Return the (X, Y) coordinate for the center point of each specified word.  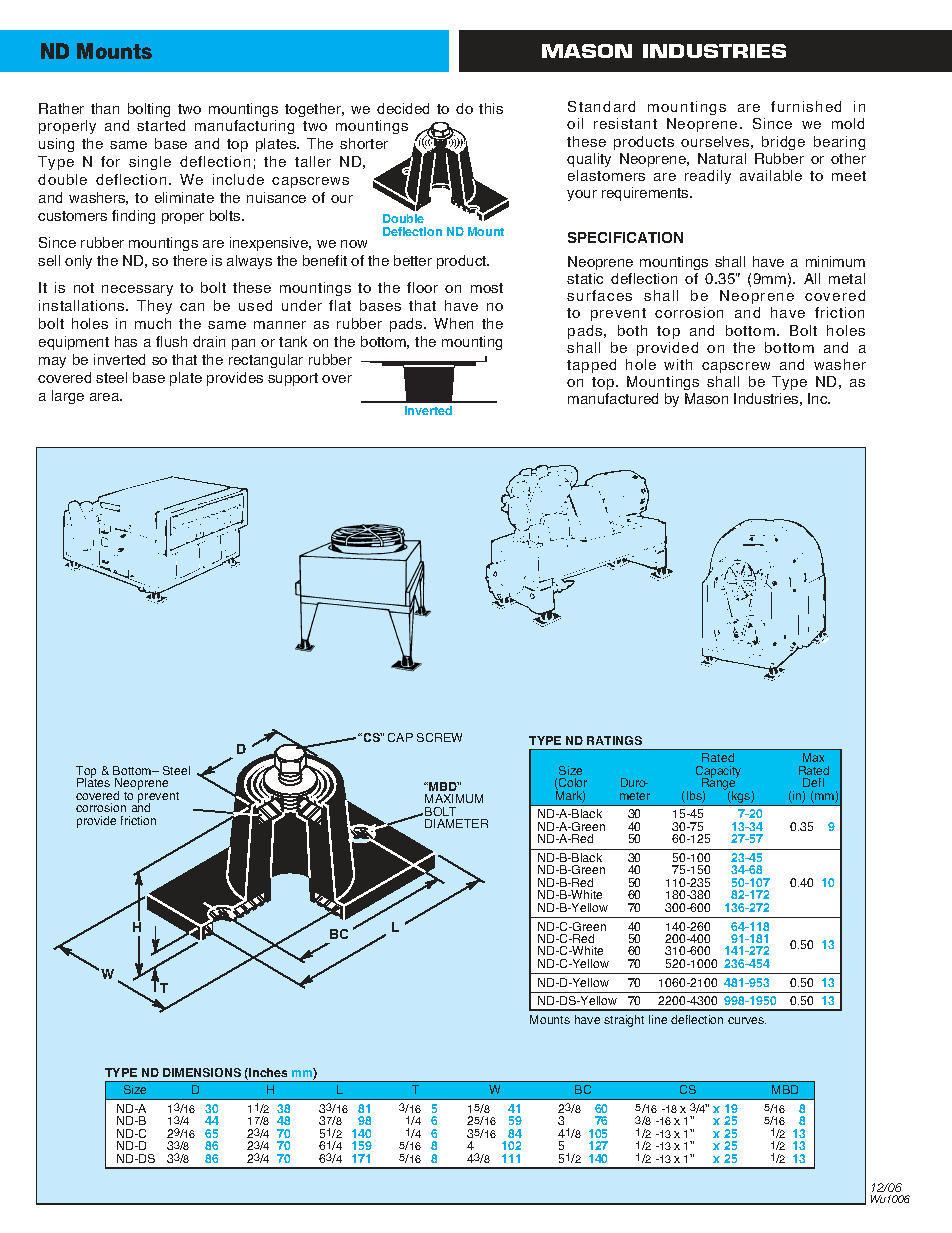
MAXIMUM (454, 798)
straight (624, 1021)
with (678, 364)
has (126, 341)
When (453, 323)
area (106, 397)
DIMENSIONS (202, 1072)
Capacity (718, 773)
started (161, 125)
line (658, 1019)
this (491, 108)
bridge (783, 143)
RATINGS (614, 740)
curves (747, 1020)
